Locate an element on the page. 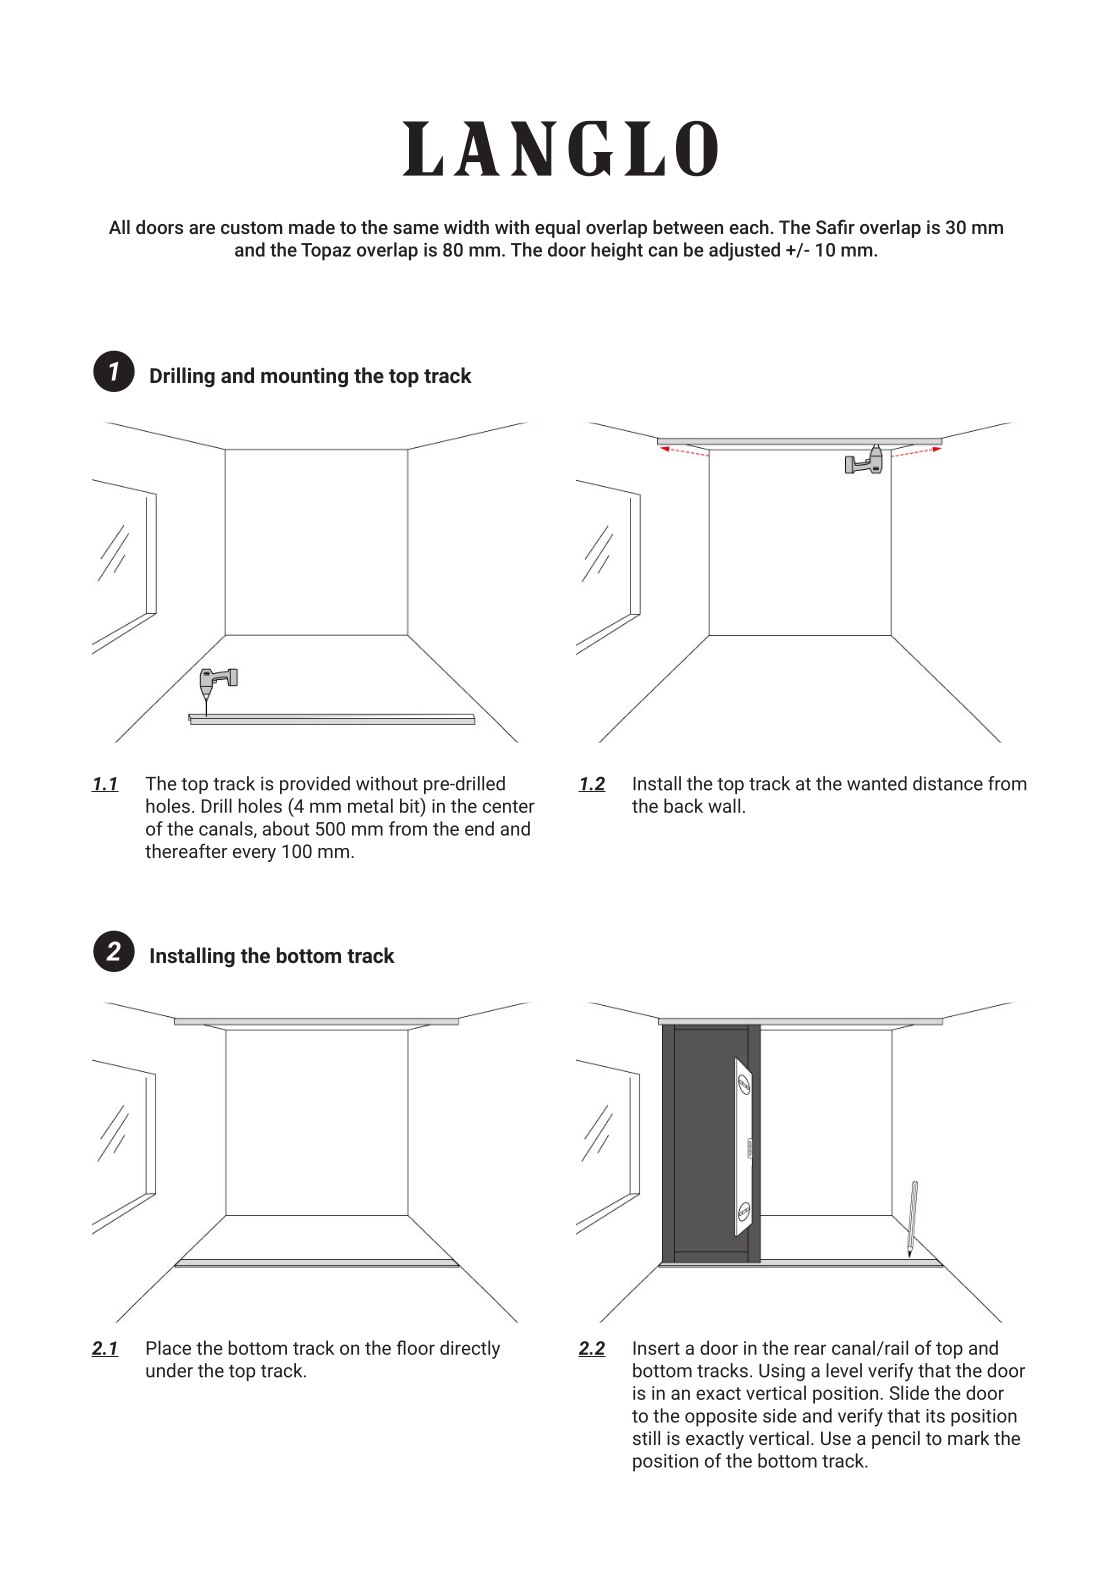 The height and width of the page is (1584, 1120). still is located at coordinates (646, 1438).
